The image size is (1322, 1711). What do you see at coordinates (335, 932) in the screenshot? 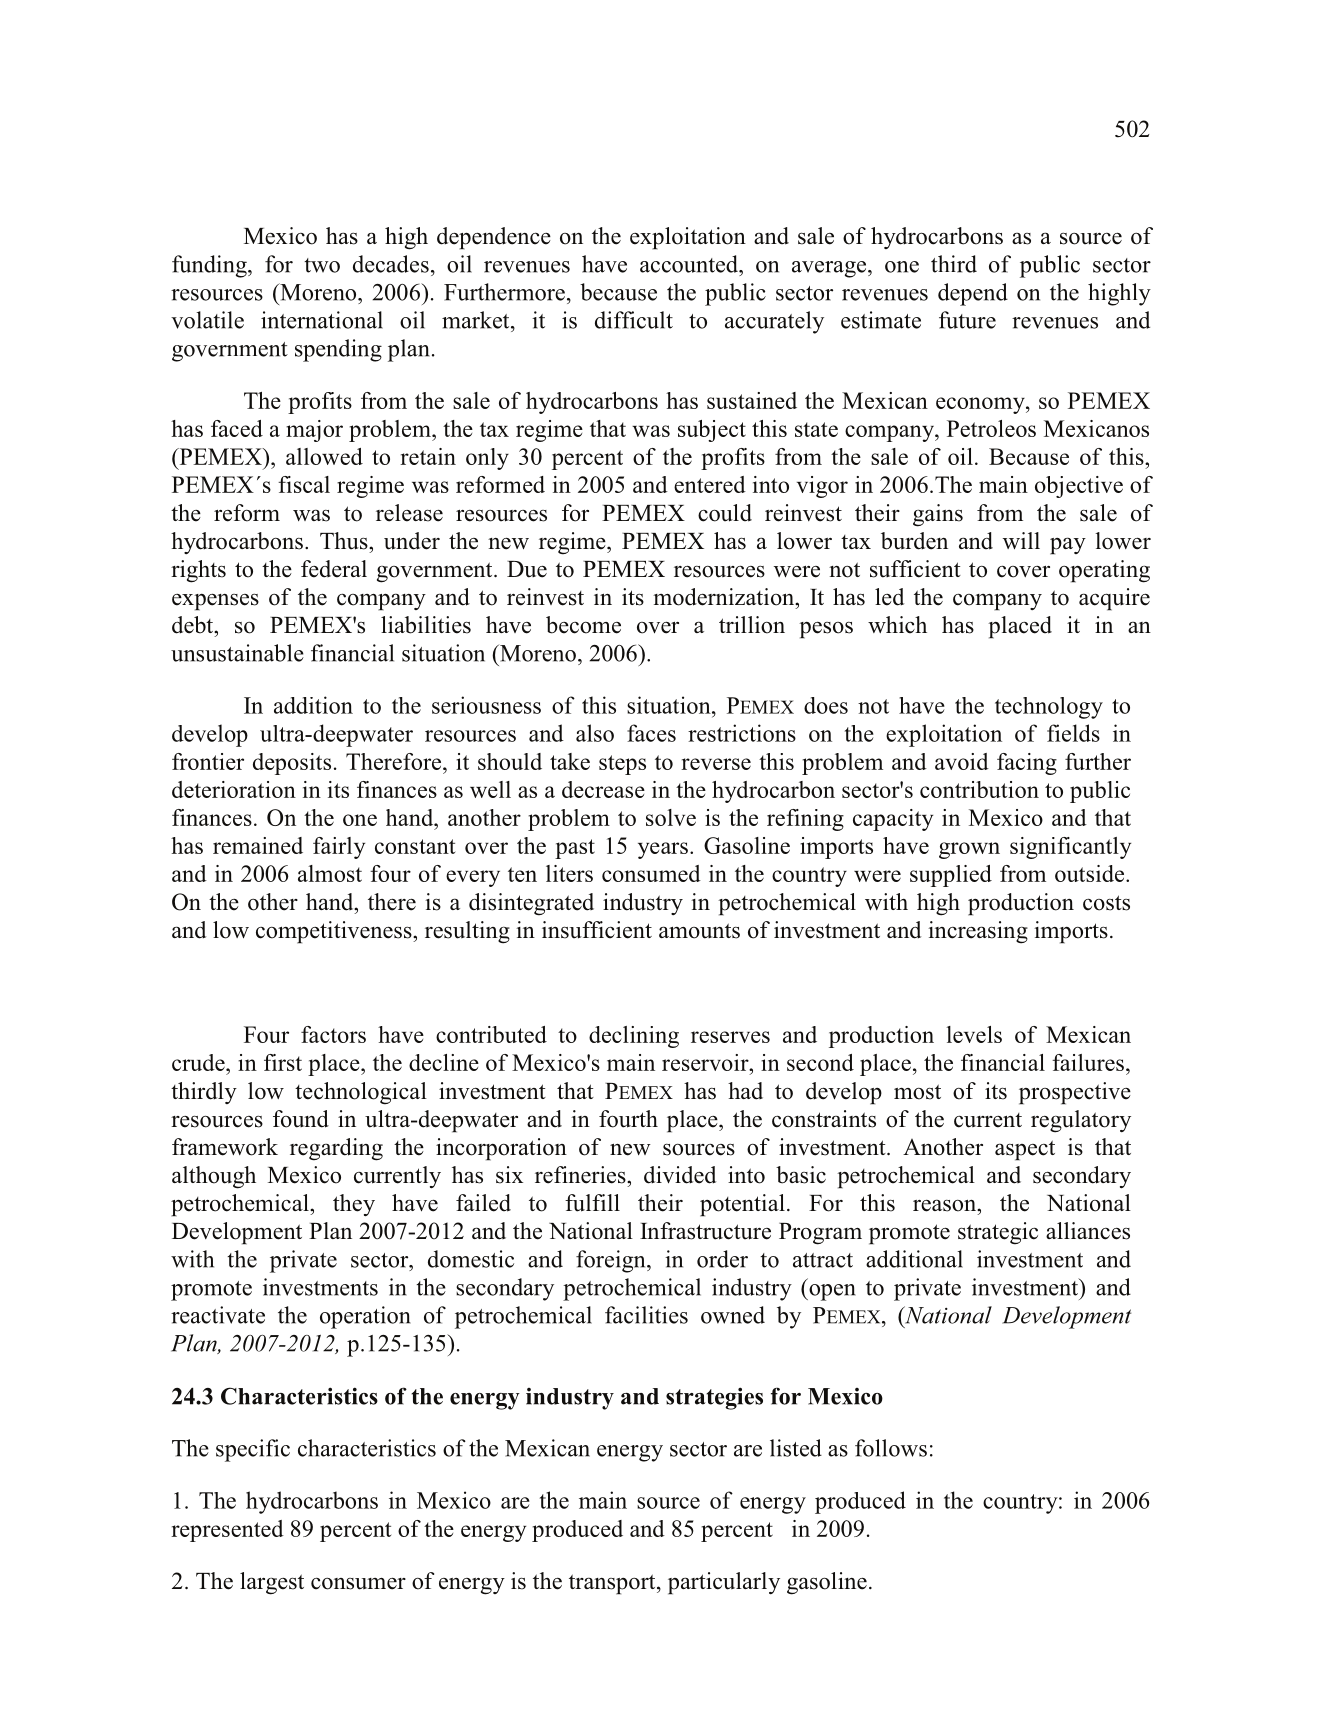
I see `competitiveness` at bounding box center [335, 932].
